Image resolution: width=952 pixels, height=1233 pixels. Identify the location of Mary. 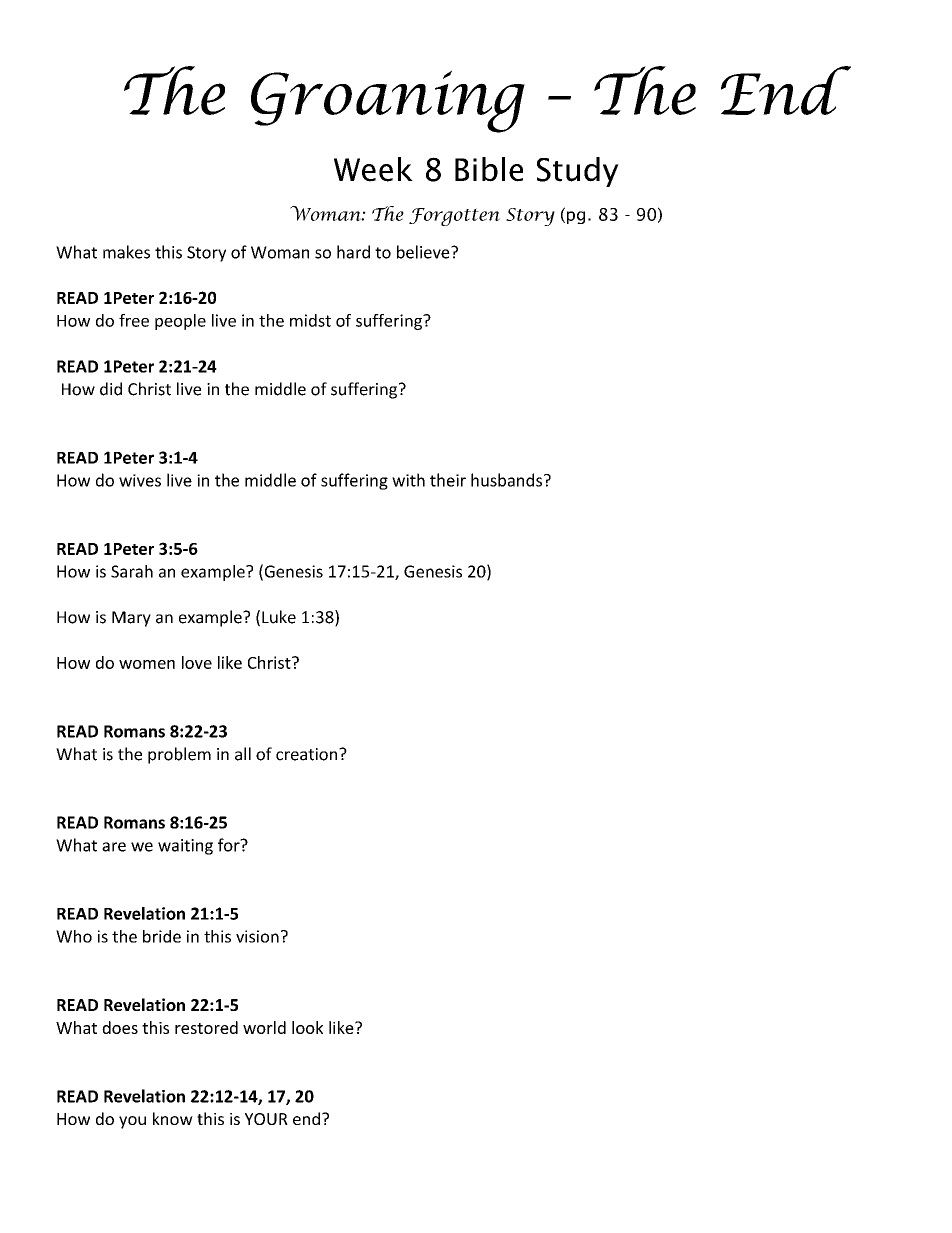
(131, 619).
